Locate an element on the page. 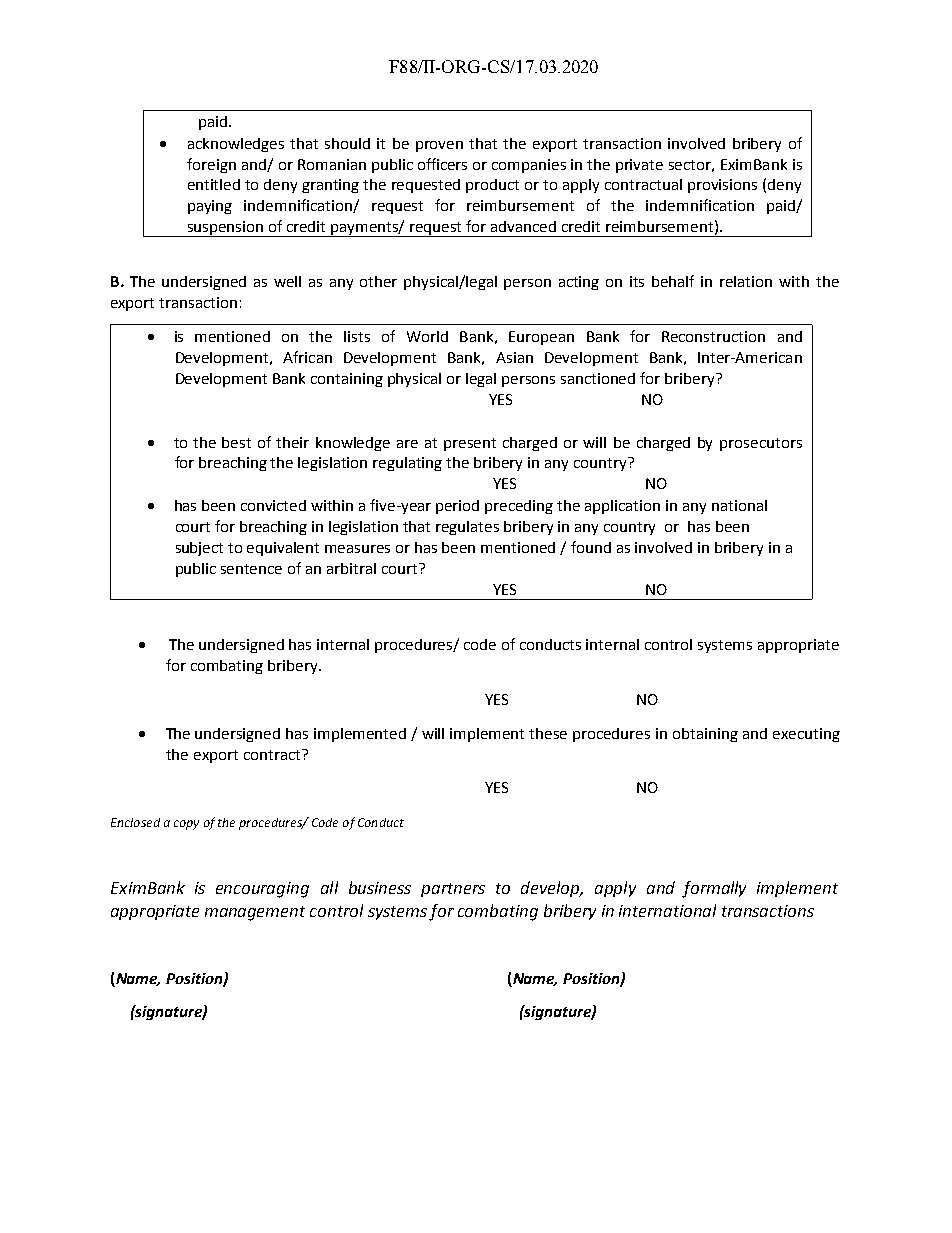  present is located at coordinates (470, 444).
